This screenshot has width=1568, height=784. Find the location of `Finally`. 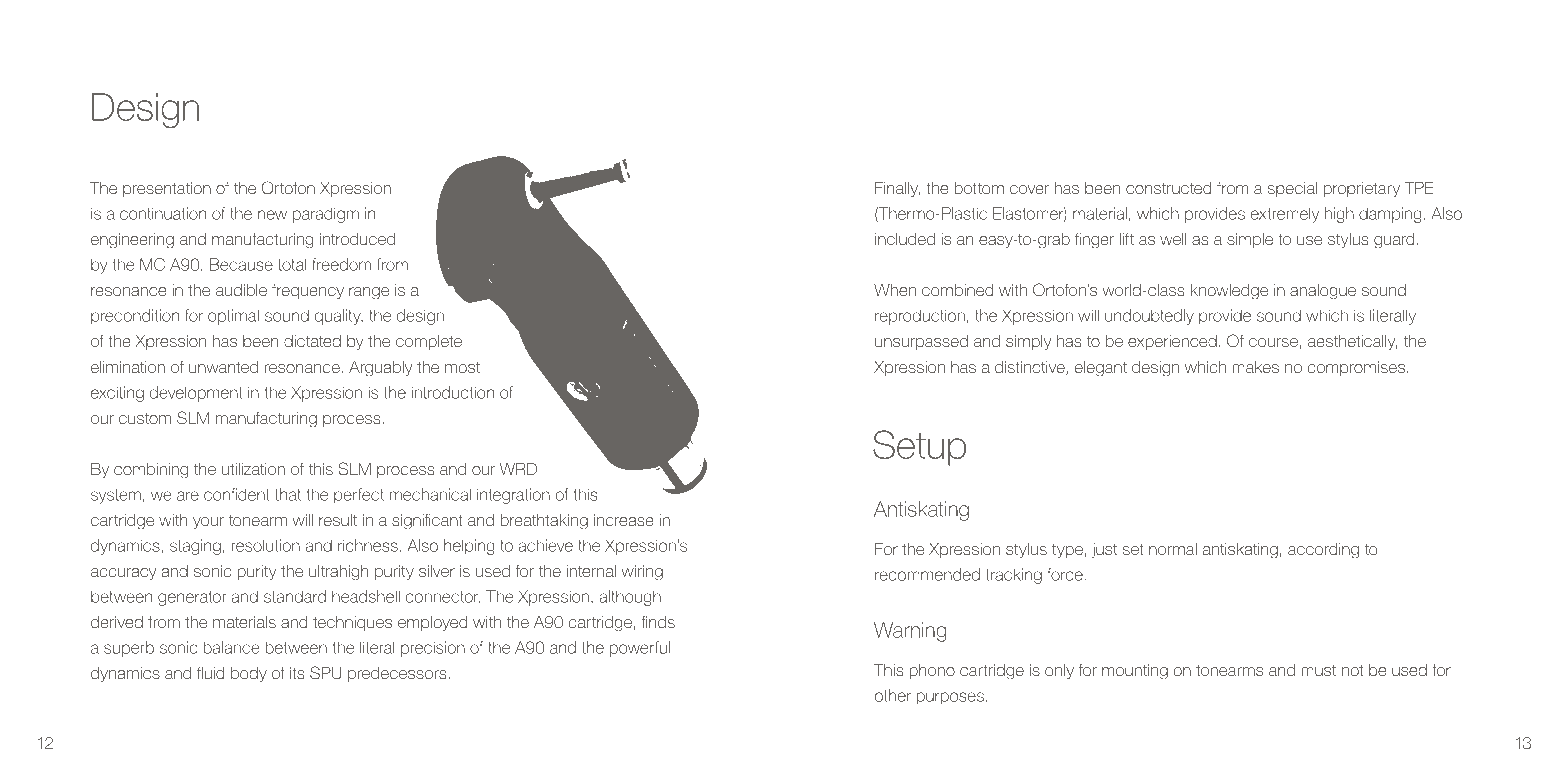

Finally is located at coordinates (897, 189).
